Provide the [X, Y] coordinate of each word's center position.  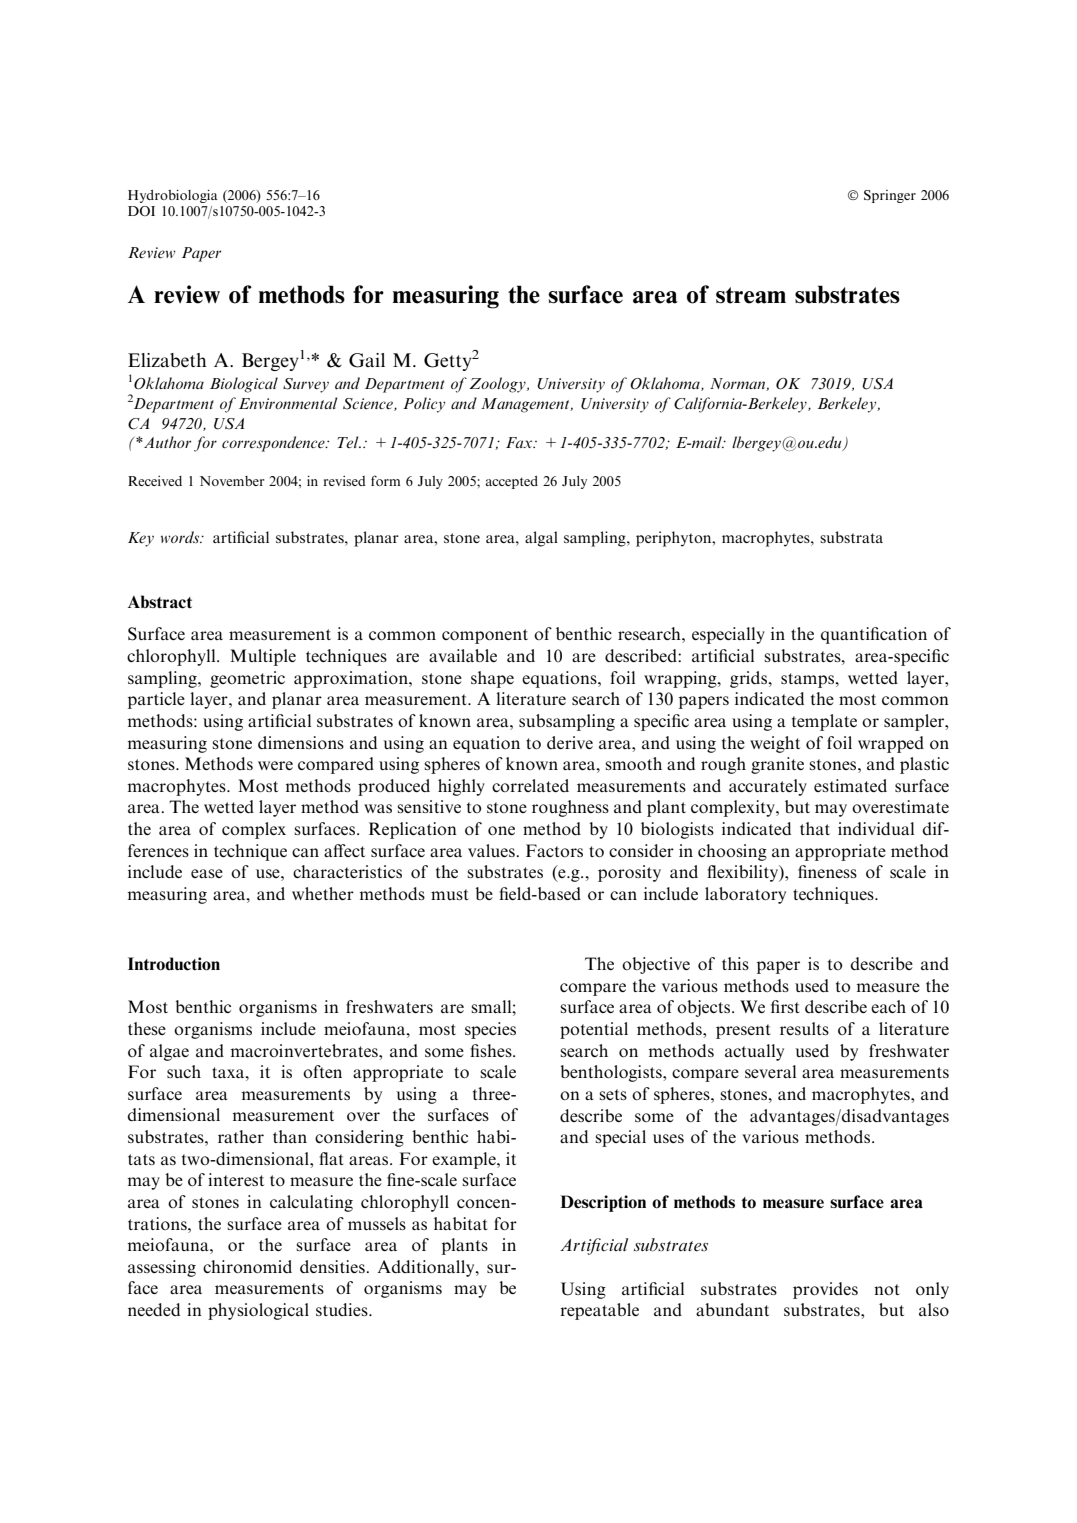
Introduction [174, 964]
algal [541, 539]
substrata [851, 537]
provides [825, 1290]
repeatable [599, 1311]
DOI [141, 211]
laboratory [745, 895]
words [181, 537]
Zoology [499, 385]
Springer [890, 196]
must [450, 894]
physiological [258, 1311]
